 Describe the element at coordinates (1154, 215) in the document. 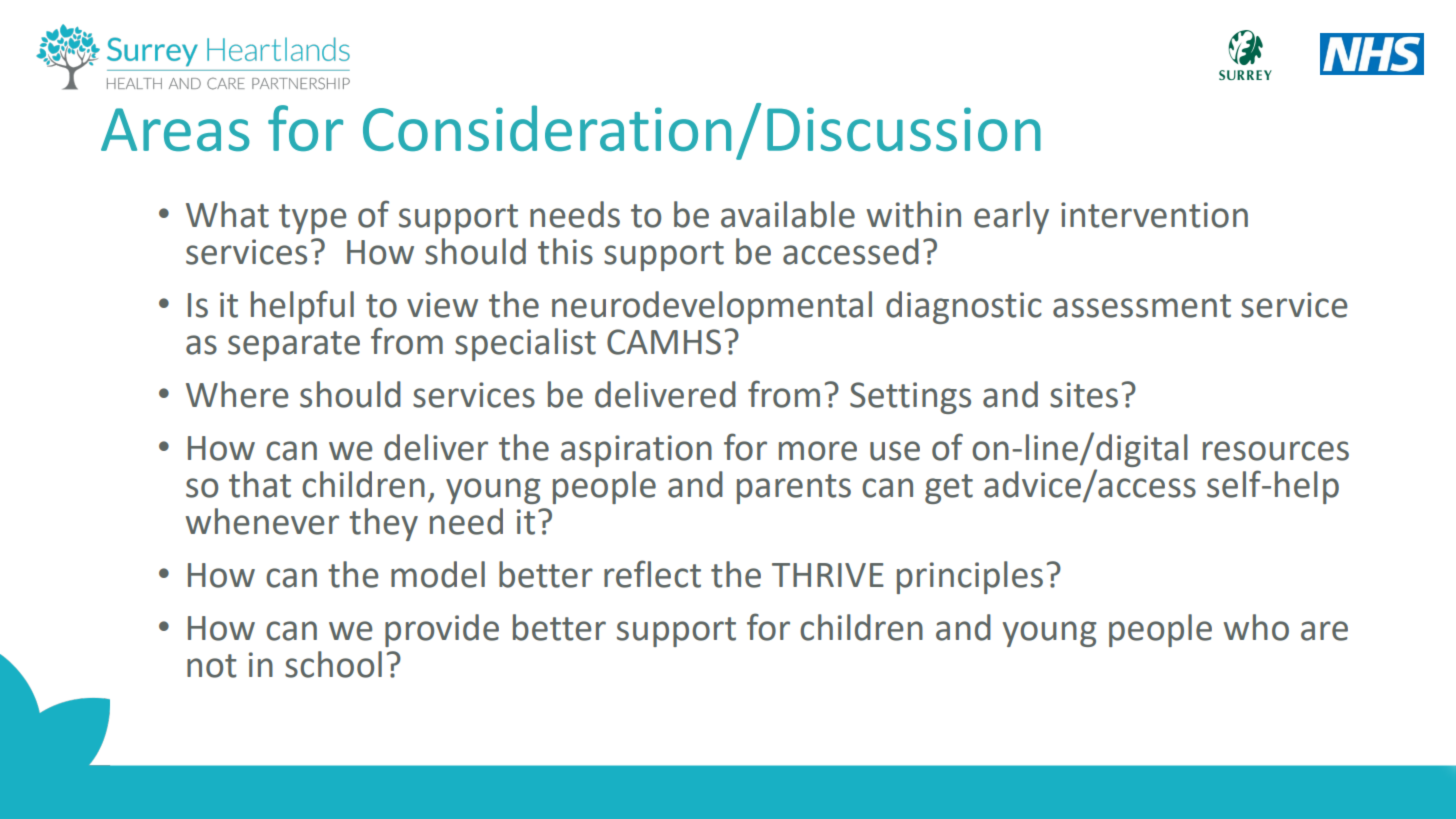

I see `intervention` at that location.
